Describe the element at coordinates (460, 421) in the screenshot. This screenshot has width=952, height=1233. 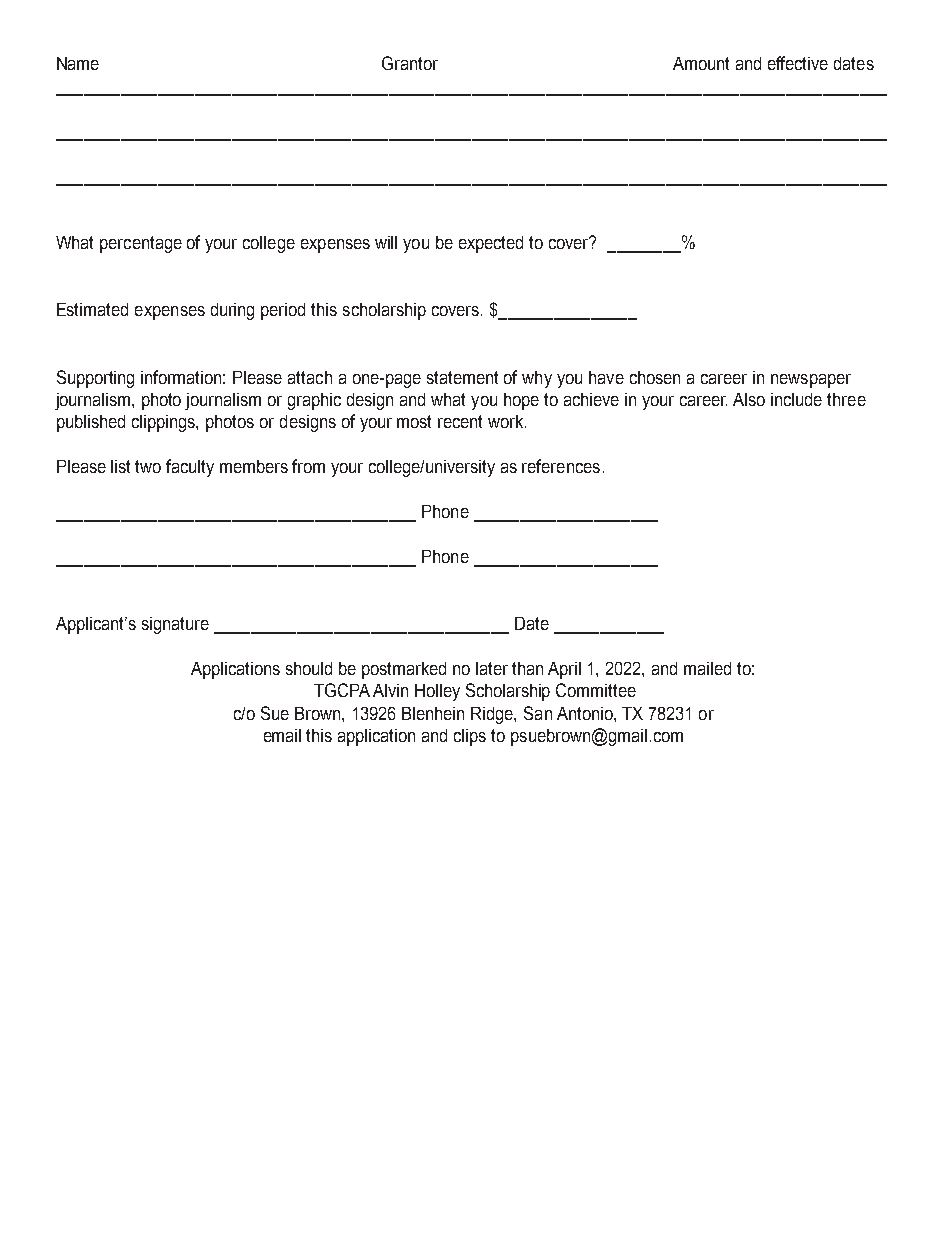
I see `recent` at that location.
